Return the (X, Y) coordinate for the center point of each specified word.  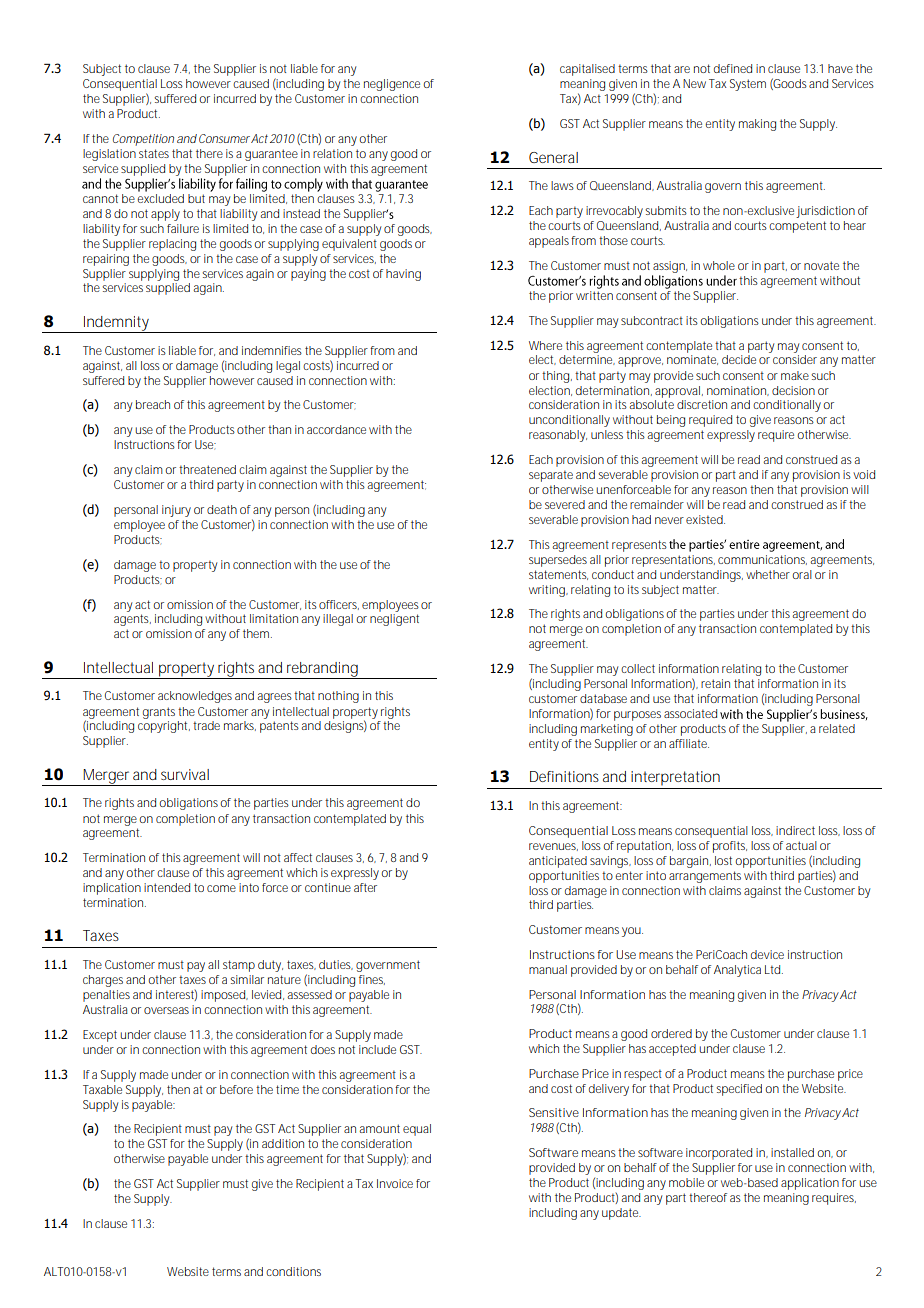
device (767, 954)
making (757, 125)
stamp (239, 966)
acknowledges (195, 697)
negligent (394, 620)
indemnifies (272, 350)
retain (715, 683)
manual (548, 969)
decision (793, 390)
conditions (293, 1271)
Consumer (224, 138)
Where (545, 345)
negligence (392, 85)
